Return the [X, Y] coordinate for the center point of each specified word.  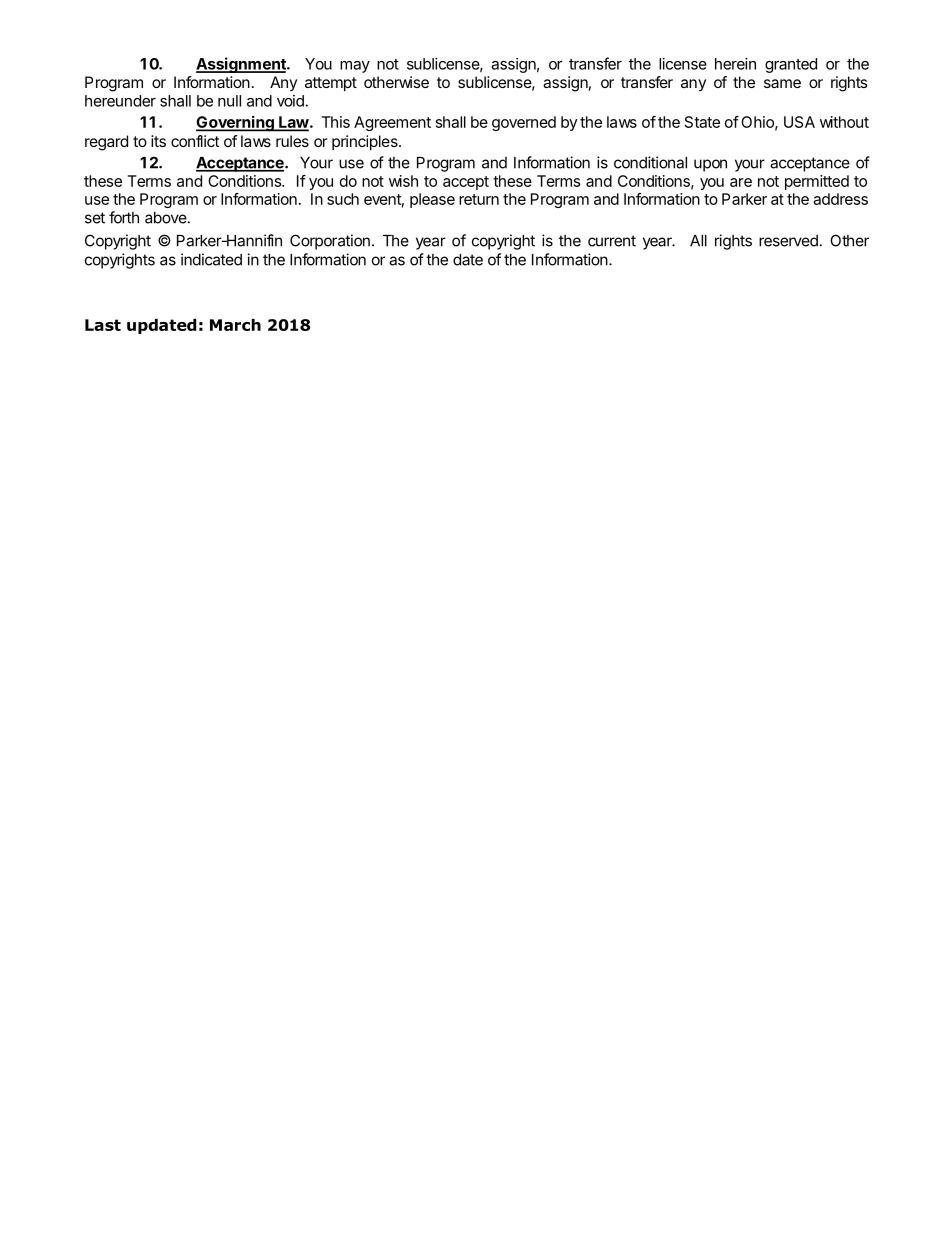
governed [524, 123]
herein [735, 64]
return [479, 199]
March [235, 325]
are [741, 182]
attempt [331, 84]
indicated [211, 259]
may [355, 67]
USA [799, 122]
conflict [195, 141]
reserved [788, 241]
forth [124, 217]
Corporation [330, 242]
